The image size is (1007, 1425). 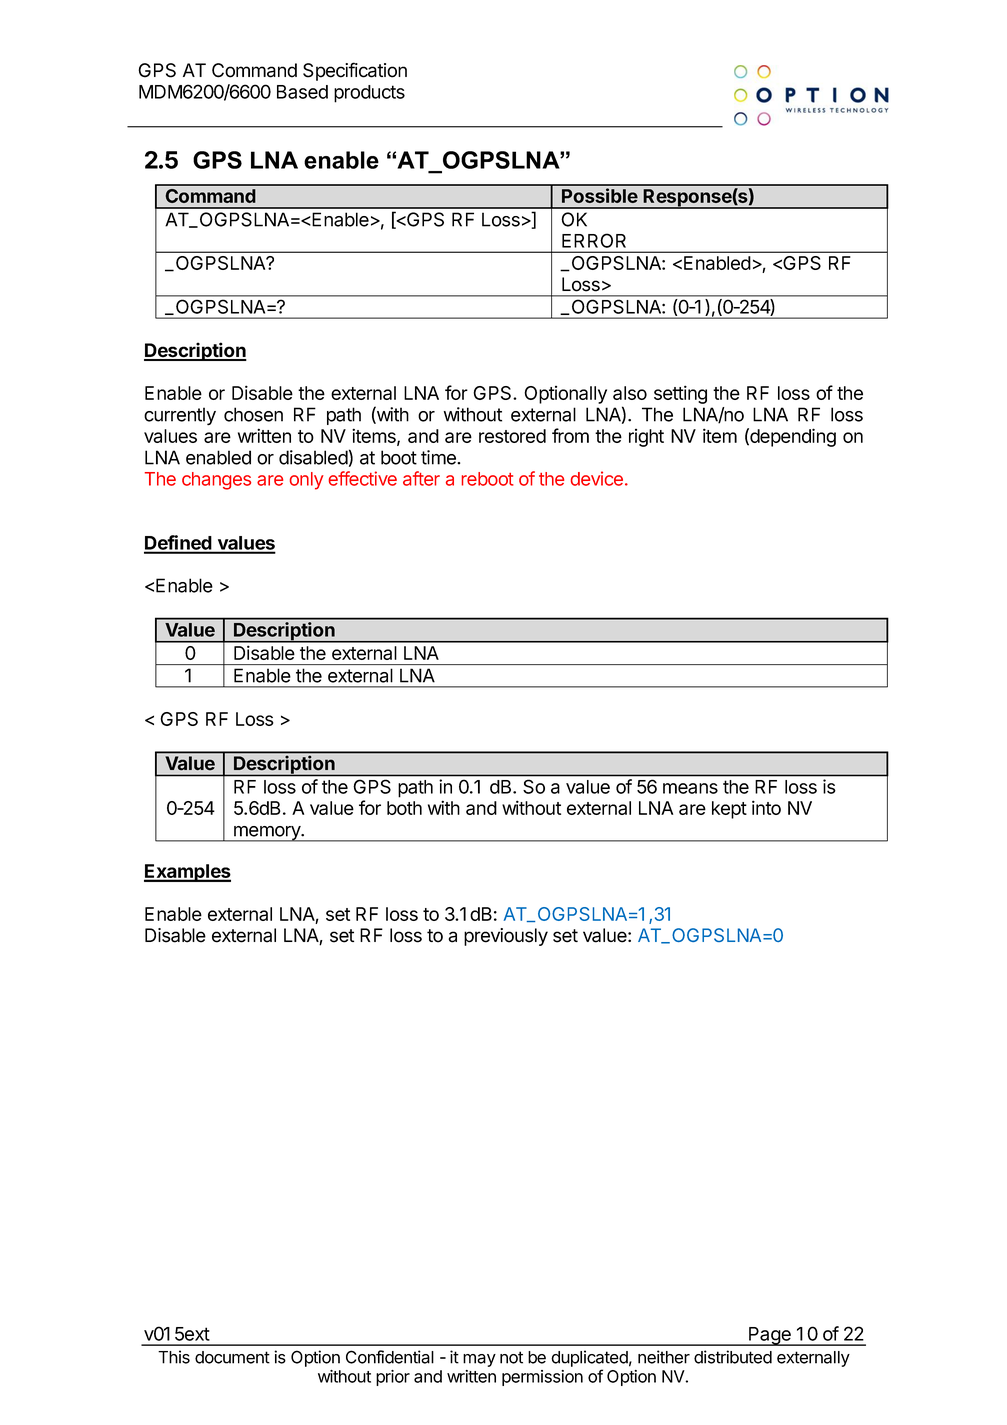 I want to click on products, so click(x=369, y=94).
